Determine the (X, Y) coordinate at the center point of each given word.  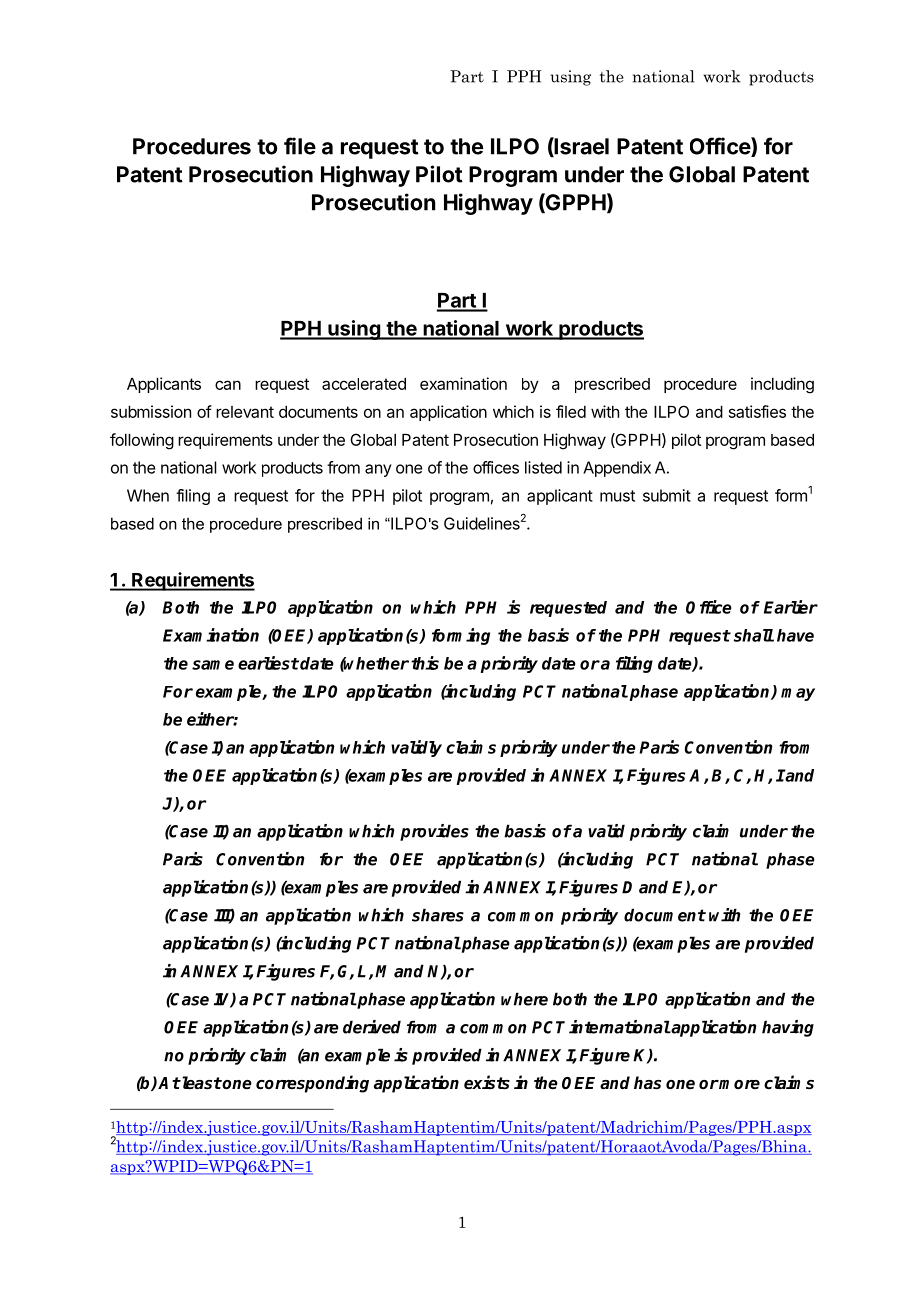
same (213, 665)
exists (487, 1082)
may (798, 694)
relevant (245, 412)
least (200, 1083)
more (739, 1085)
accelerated (364, 384)
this (425, 663)
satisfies (757, 411)
